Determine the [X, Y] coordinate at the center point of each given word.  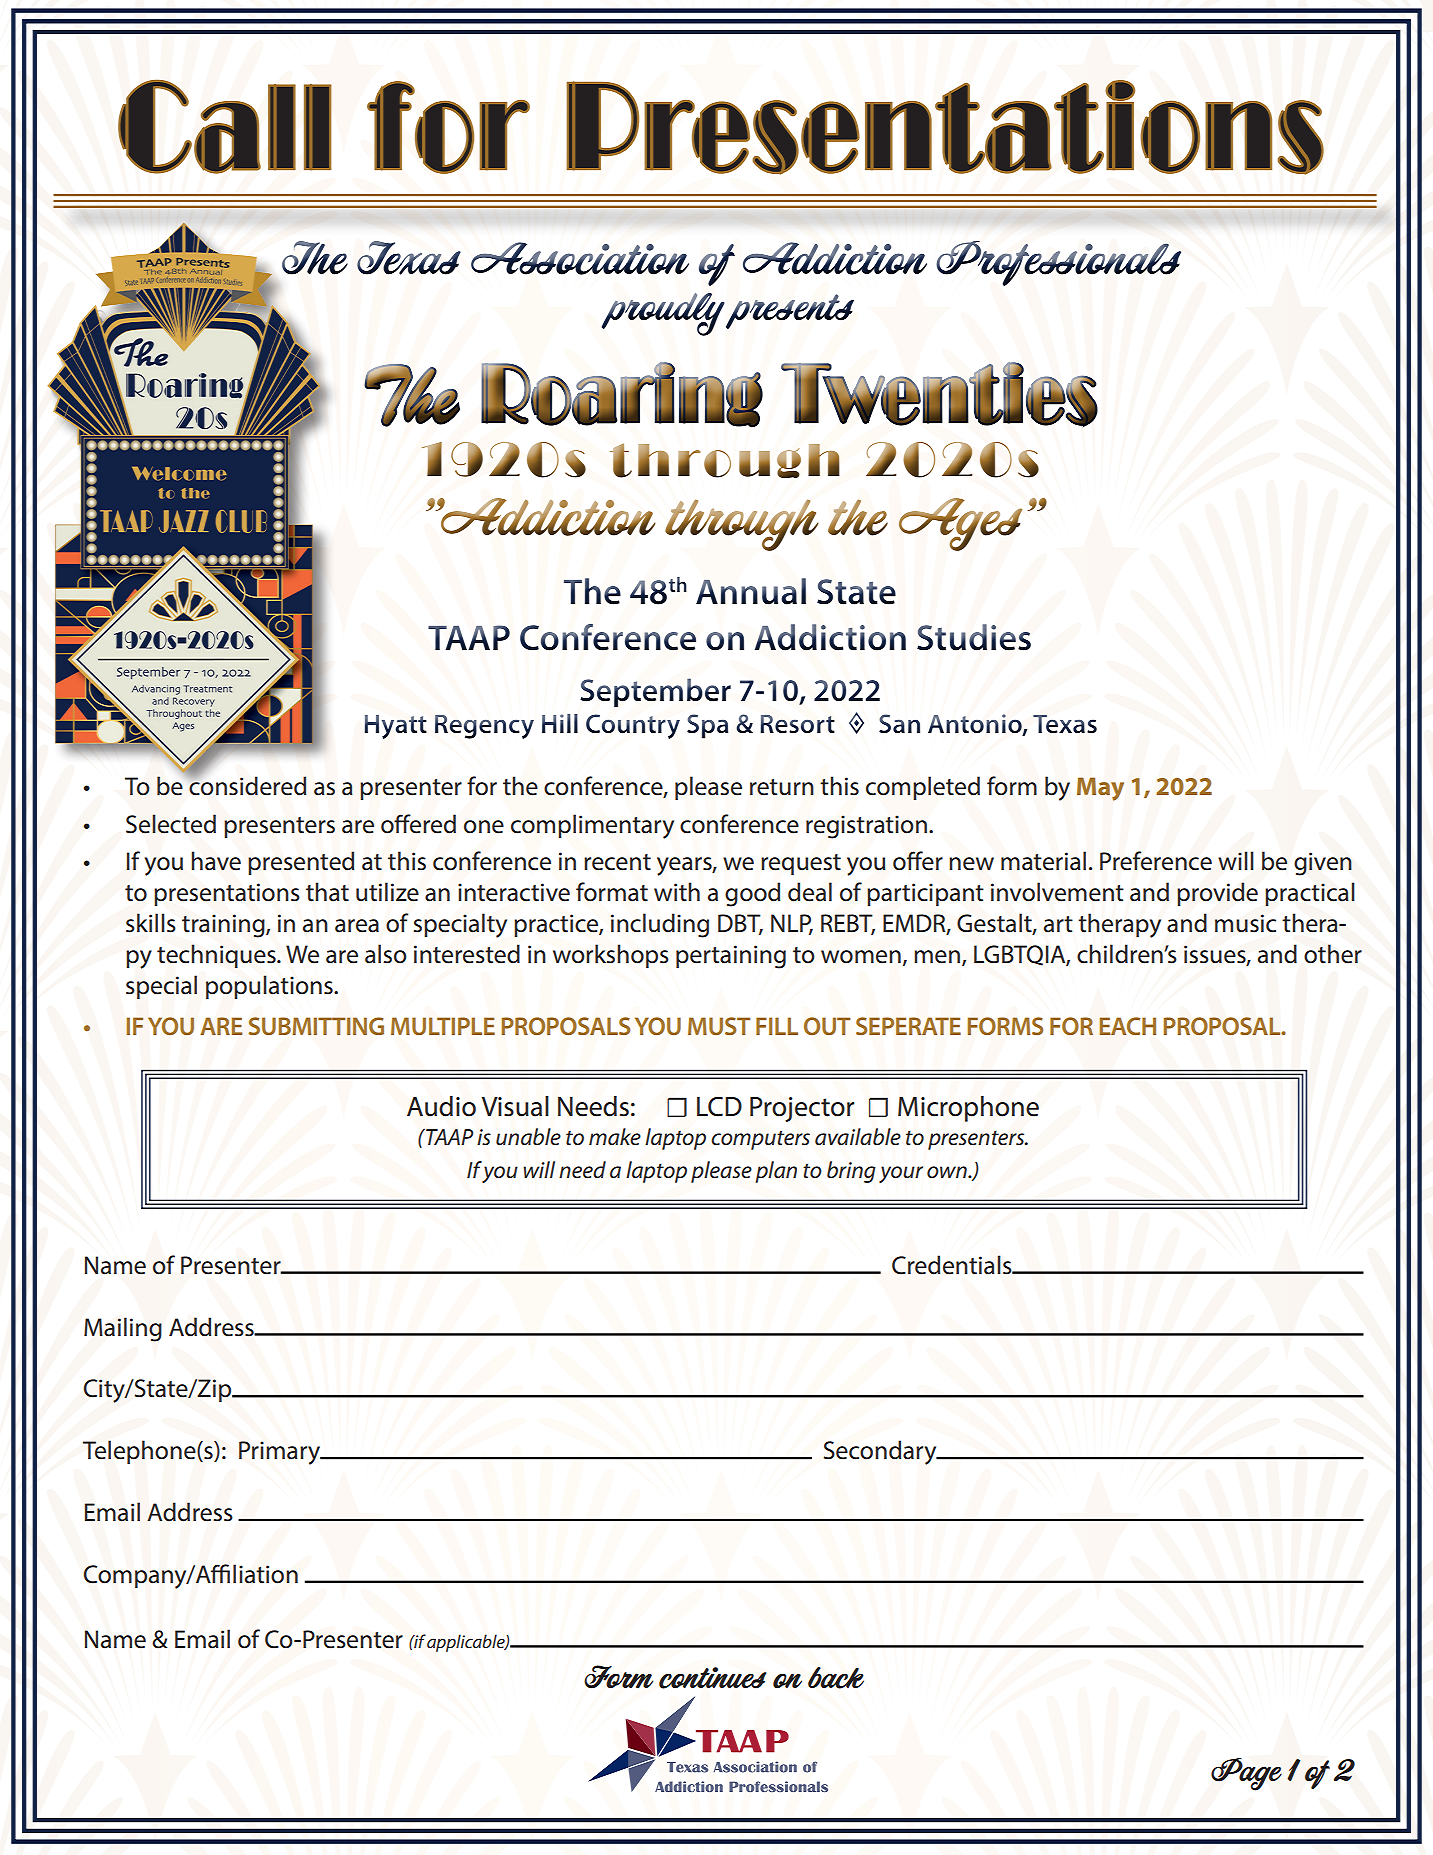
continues [712, 1678]
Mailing [123, 1329]
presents [790, 311]
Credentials [953, 1265]
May [1100, 789]
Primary [281, 1453]
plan [776, 1172]
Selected [171, 824]
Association [580, 258]
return [782, 787]
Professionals [1058, 263]
